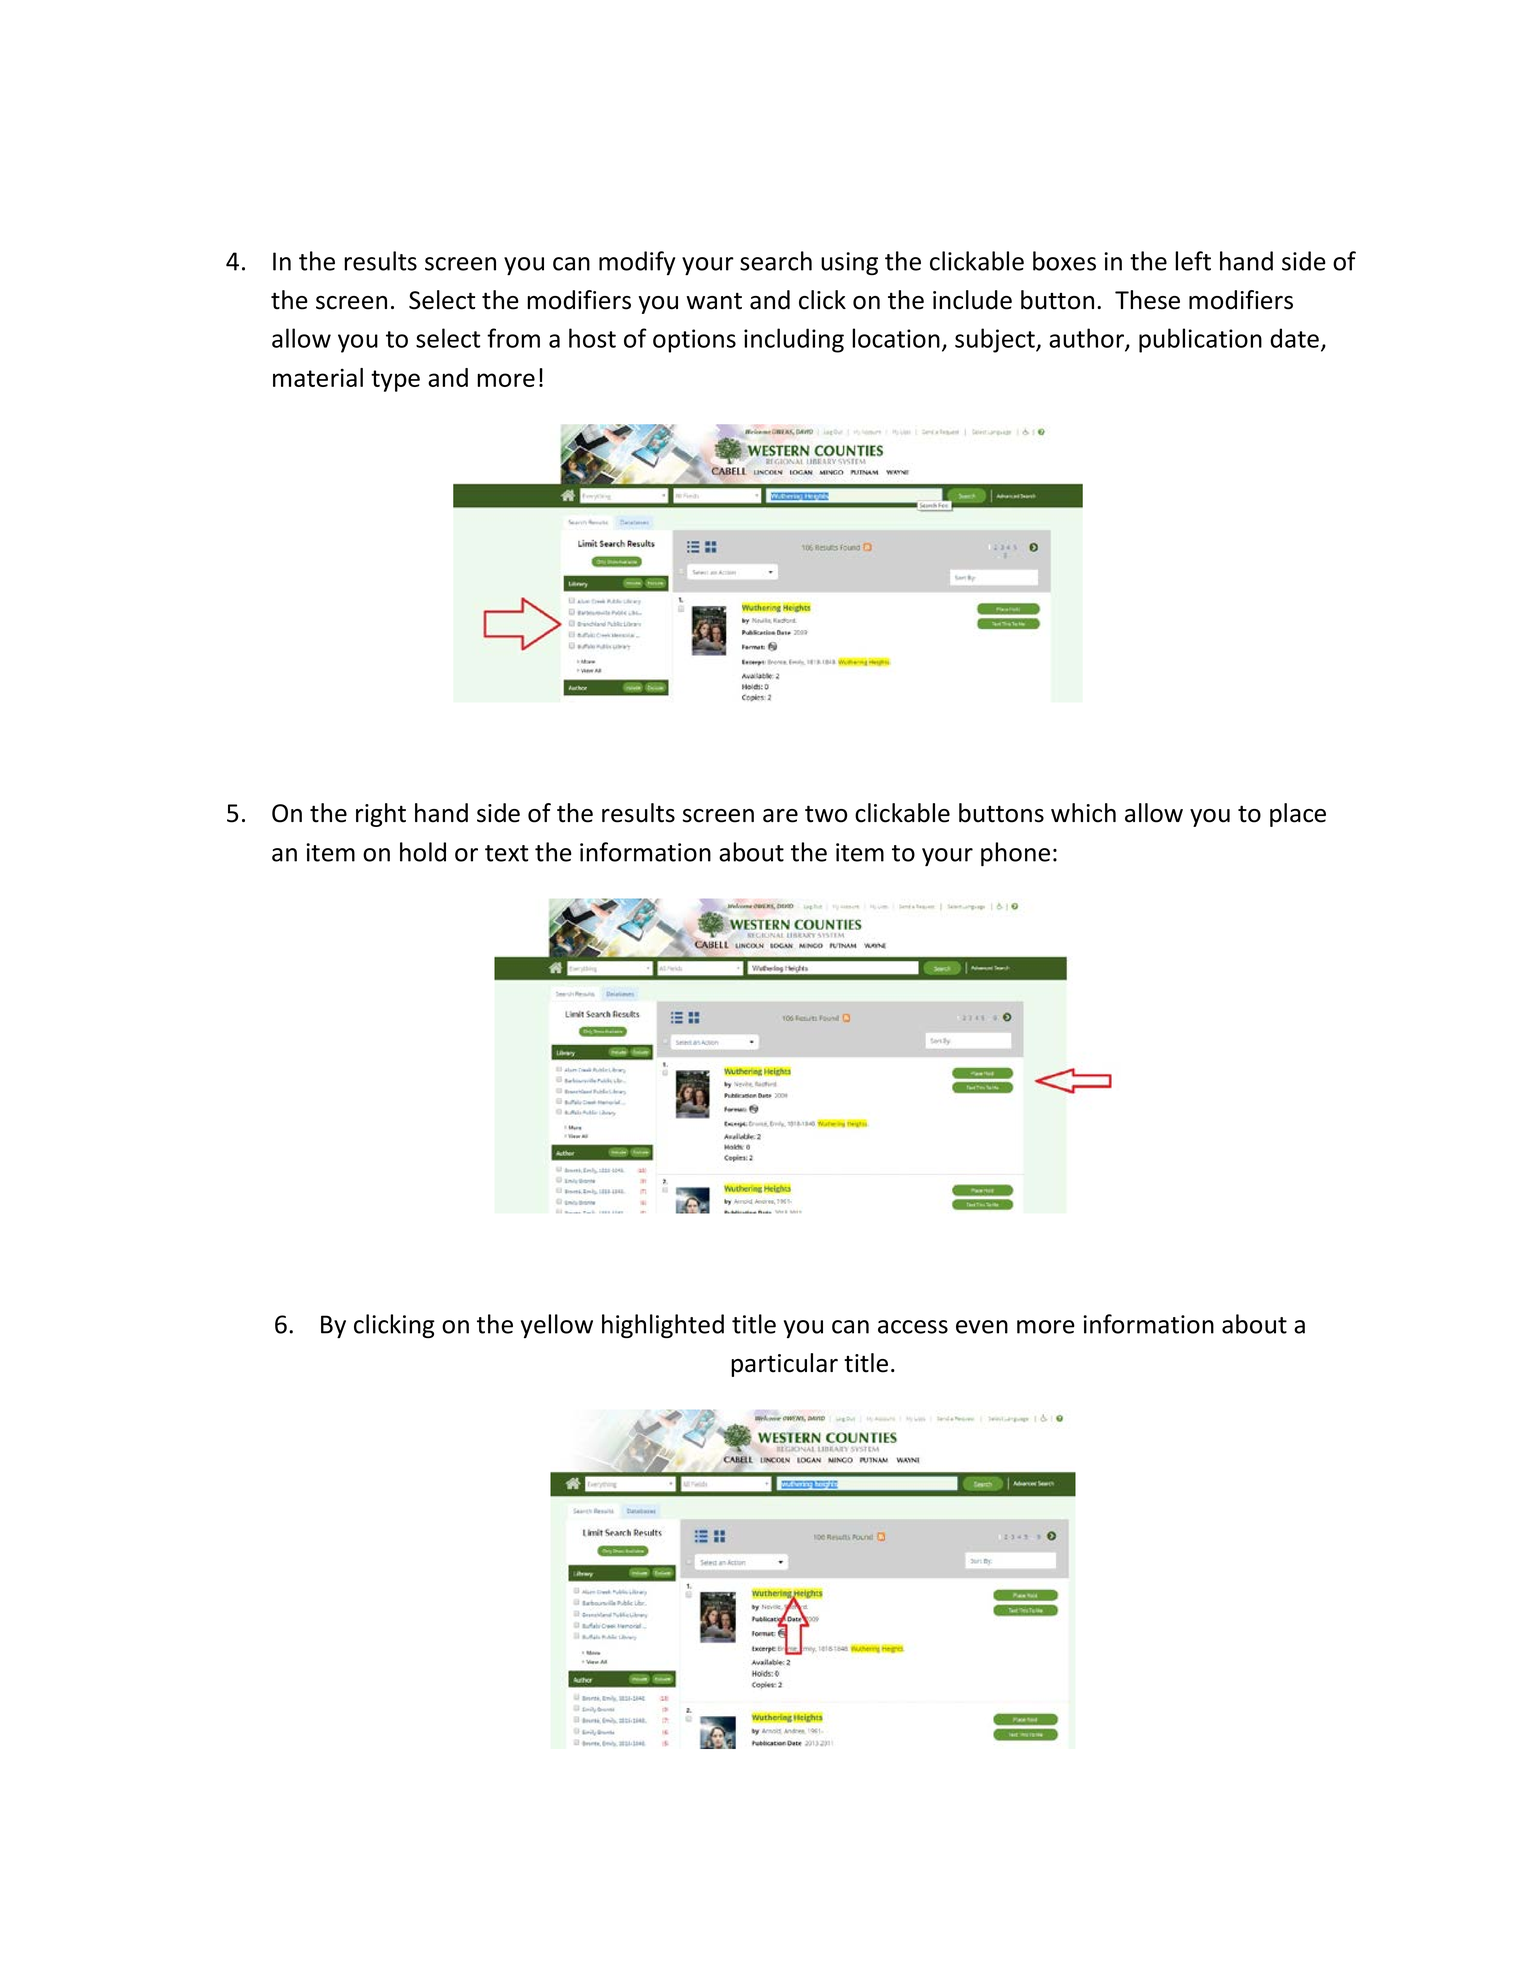  Describe the element at coordinates (826, 814) in the screenshot. I see `two` at that location.
